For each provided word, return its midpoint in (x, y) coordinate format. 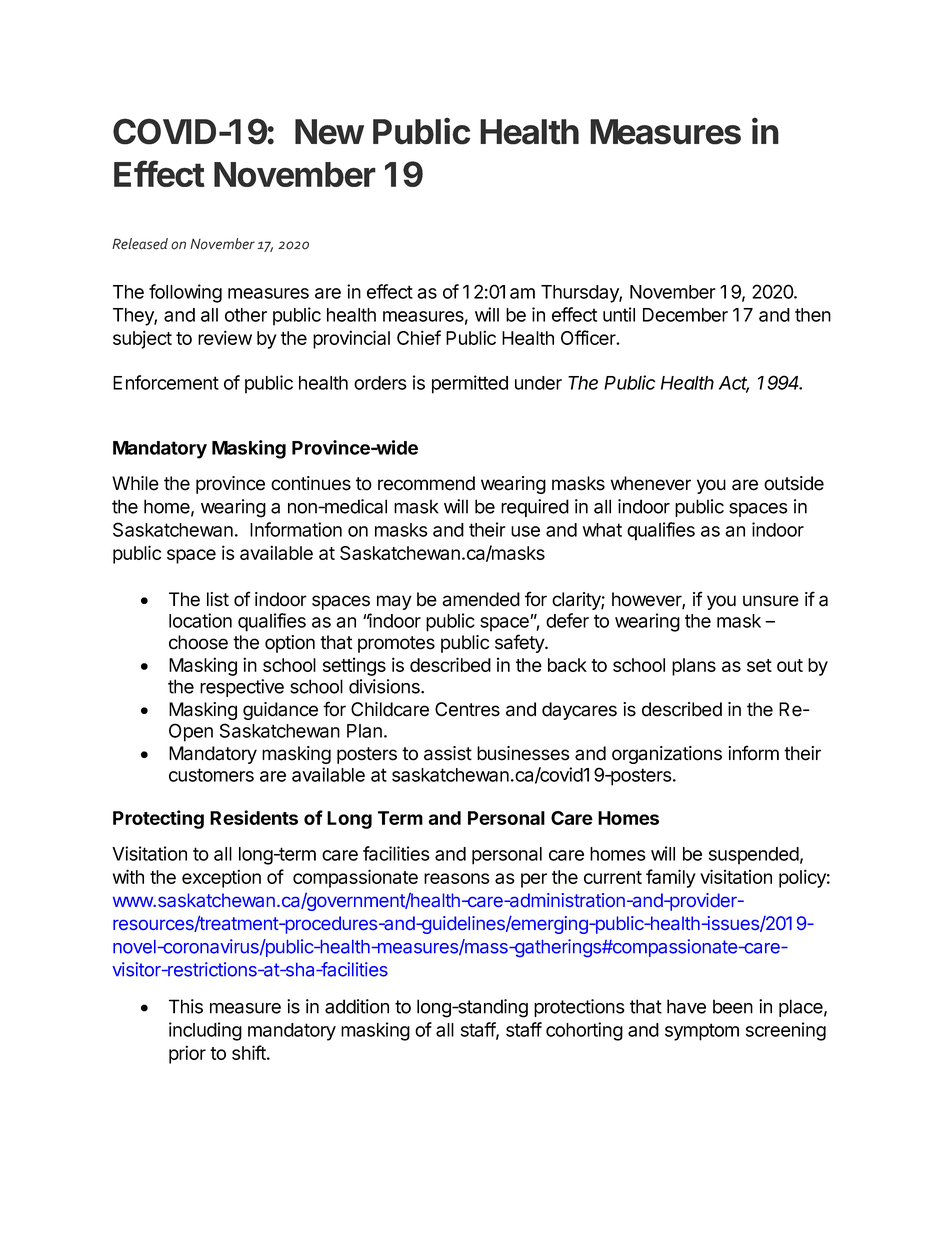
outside (794, 483)
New (329, 132)
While (135, 483)
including (205, 1031)
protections (579, 1008)
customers (211, 775)
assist (448, 753)
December (685, 315)
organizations (667, 755)
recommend (426, 483)
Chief (419, 337)
